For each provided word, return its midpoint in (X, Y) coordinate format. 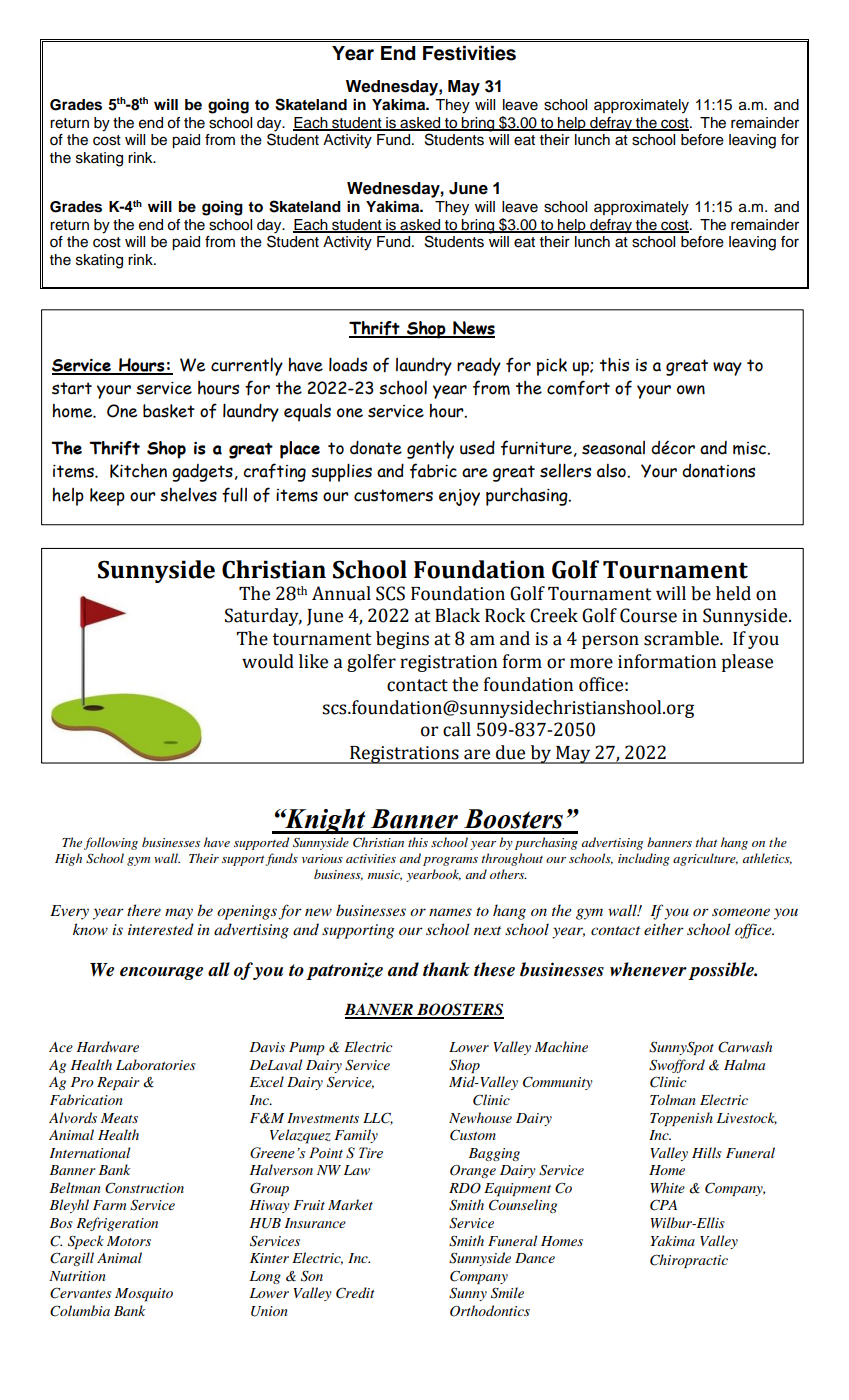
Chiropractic (689, 1261)
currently (247, 366)
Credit (355, 1293)
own (691, 390)
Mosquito (144, 1295)
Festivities (469, 53)
